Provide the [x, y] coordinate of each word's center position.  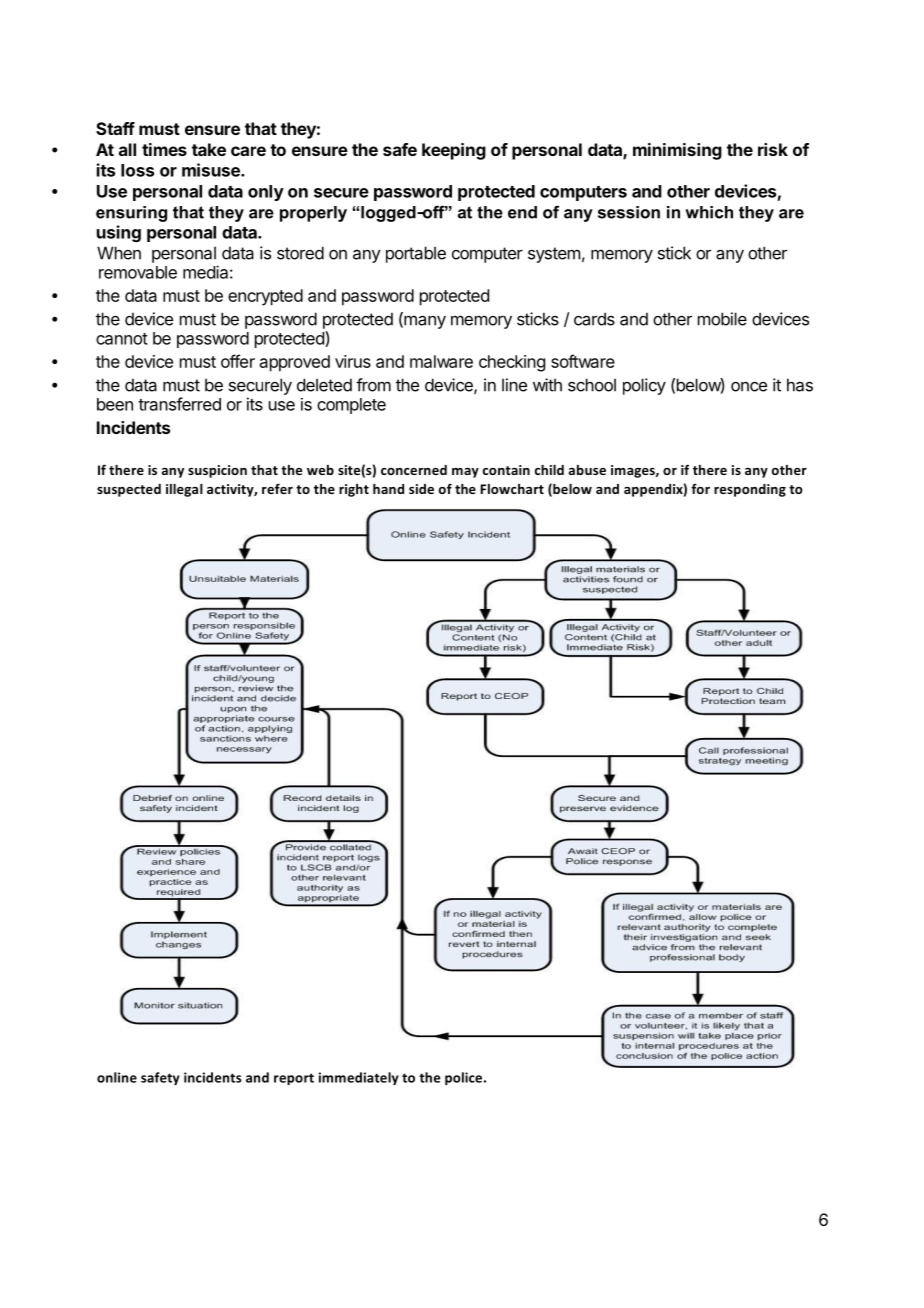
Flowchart [512, 489]
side [421, 489]
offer [238, 361]
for [700, 488]
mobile [722, 319]
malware [441, 361]
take [209, 149]
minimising [677, 151]
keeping [454, 151]
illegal [184, 490]
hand [388, 489]
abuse [587, 470]
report [294, 1079]
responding [750, 490]
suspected [129, 490]
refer [277, 488]
